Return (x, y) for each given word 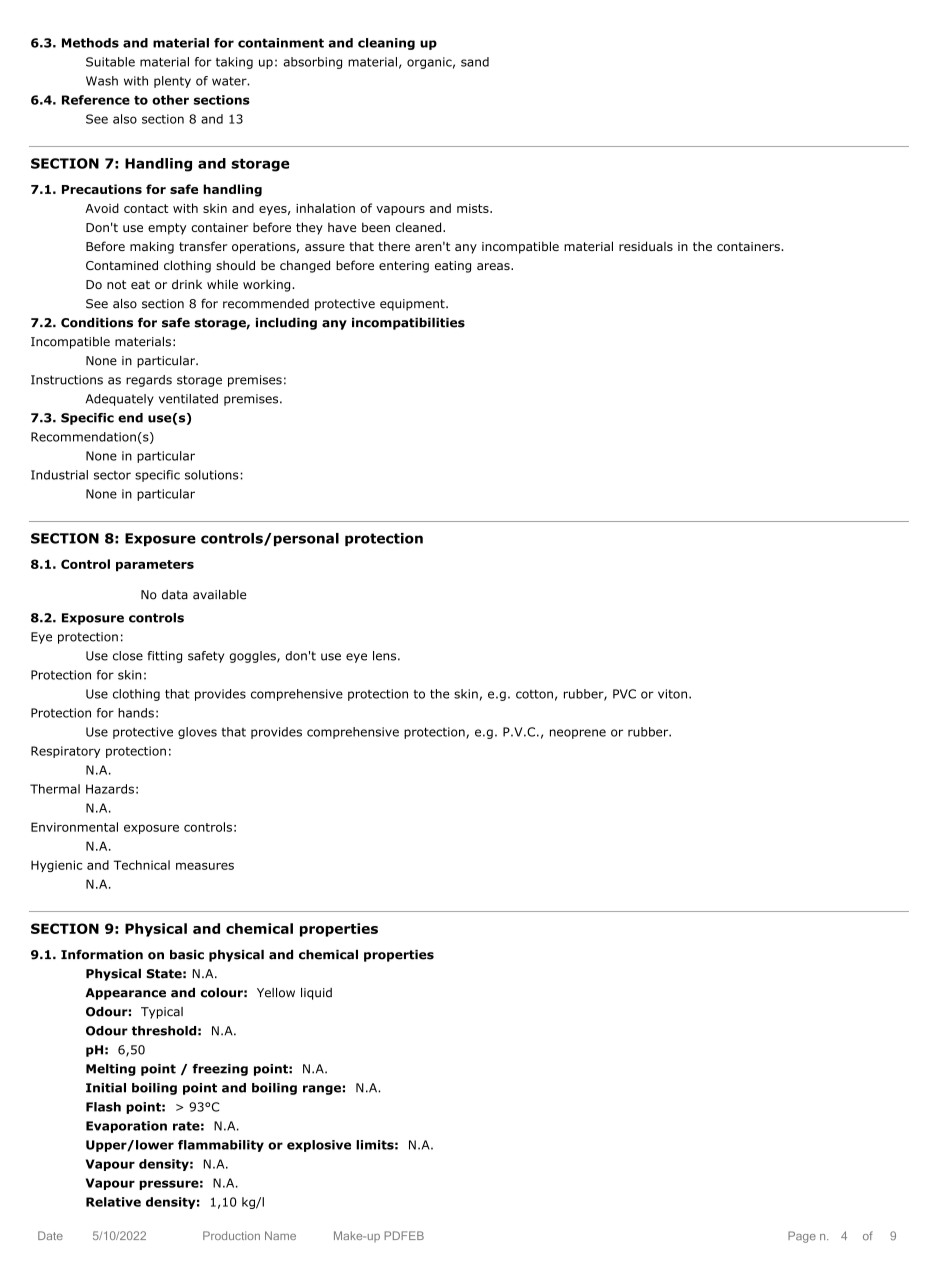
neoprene (578, 734)
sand (475, 62)
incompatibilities (408, 324)
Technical (141, 865)
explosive (319, 1146)
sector (112, 475)
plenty (172, 82)
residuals (646, 246)
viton (672, 694)
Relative (113, 1202)
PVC (624, 694)
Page (802, 1237)
